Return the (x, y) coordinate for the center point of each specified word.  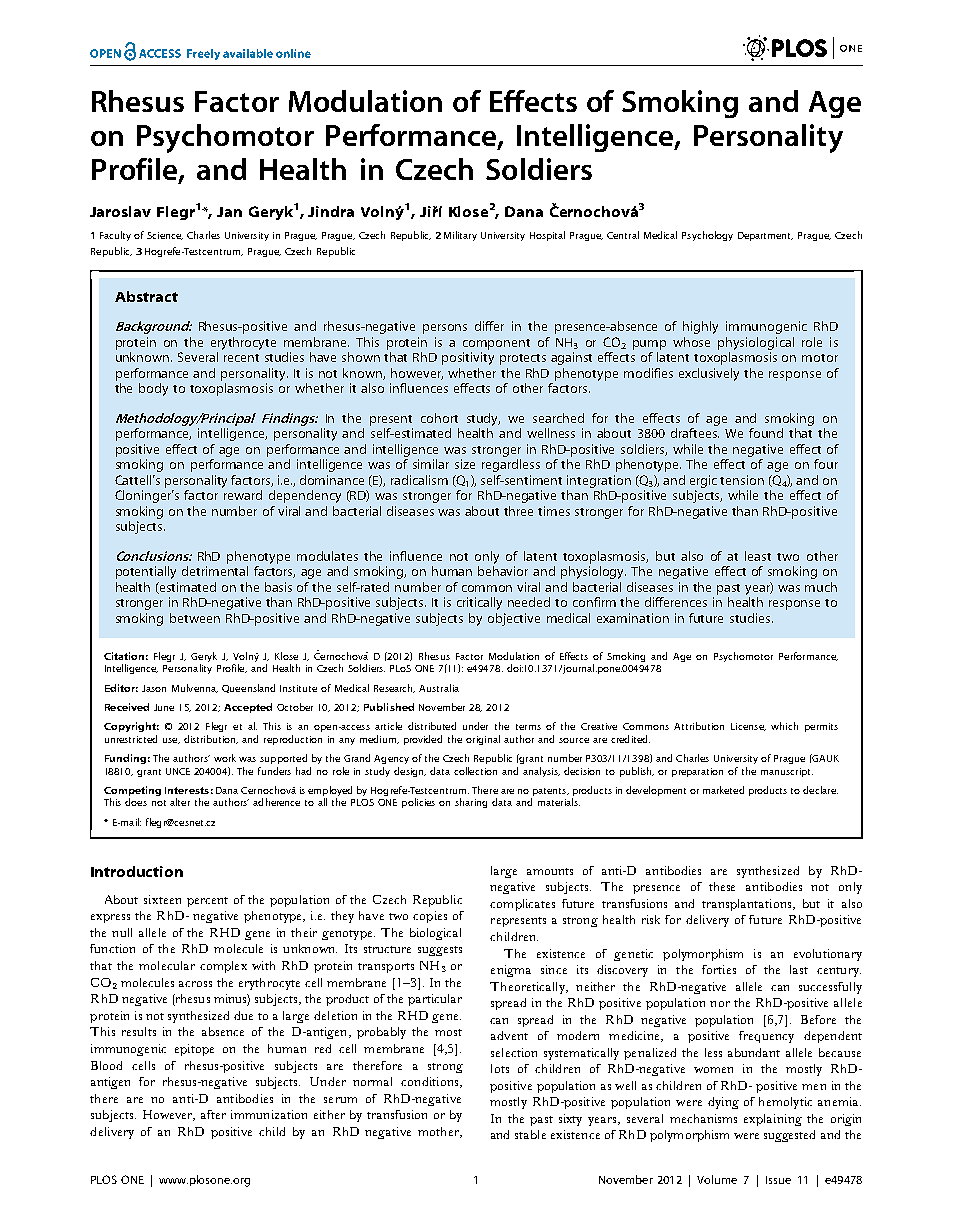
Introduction (137, 871)
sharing (471, 803)
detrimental (215, 571)
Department (765, 236)
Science (165, 236)
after (213, 1114)
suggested (789, 1136)
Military (460, 236)
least (758, 556)
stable (530, 1134)
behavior (503, 571)
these (722, 886)
